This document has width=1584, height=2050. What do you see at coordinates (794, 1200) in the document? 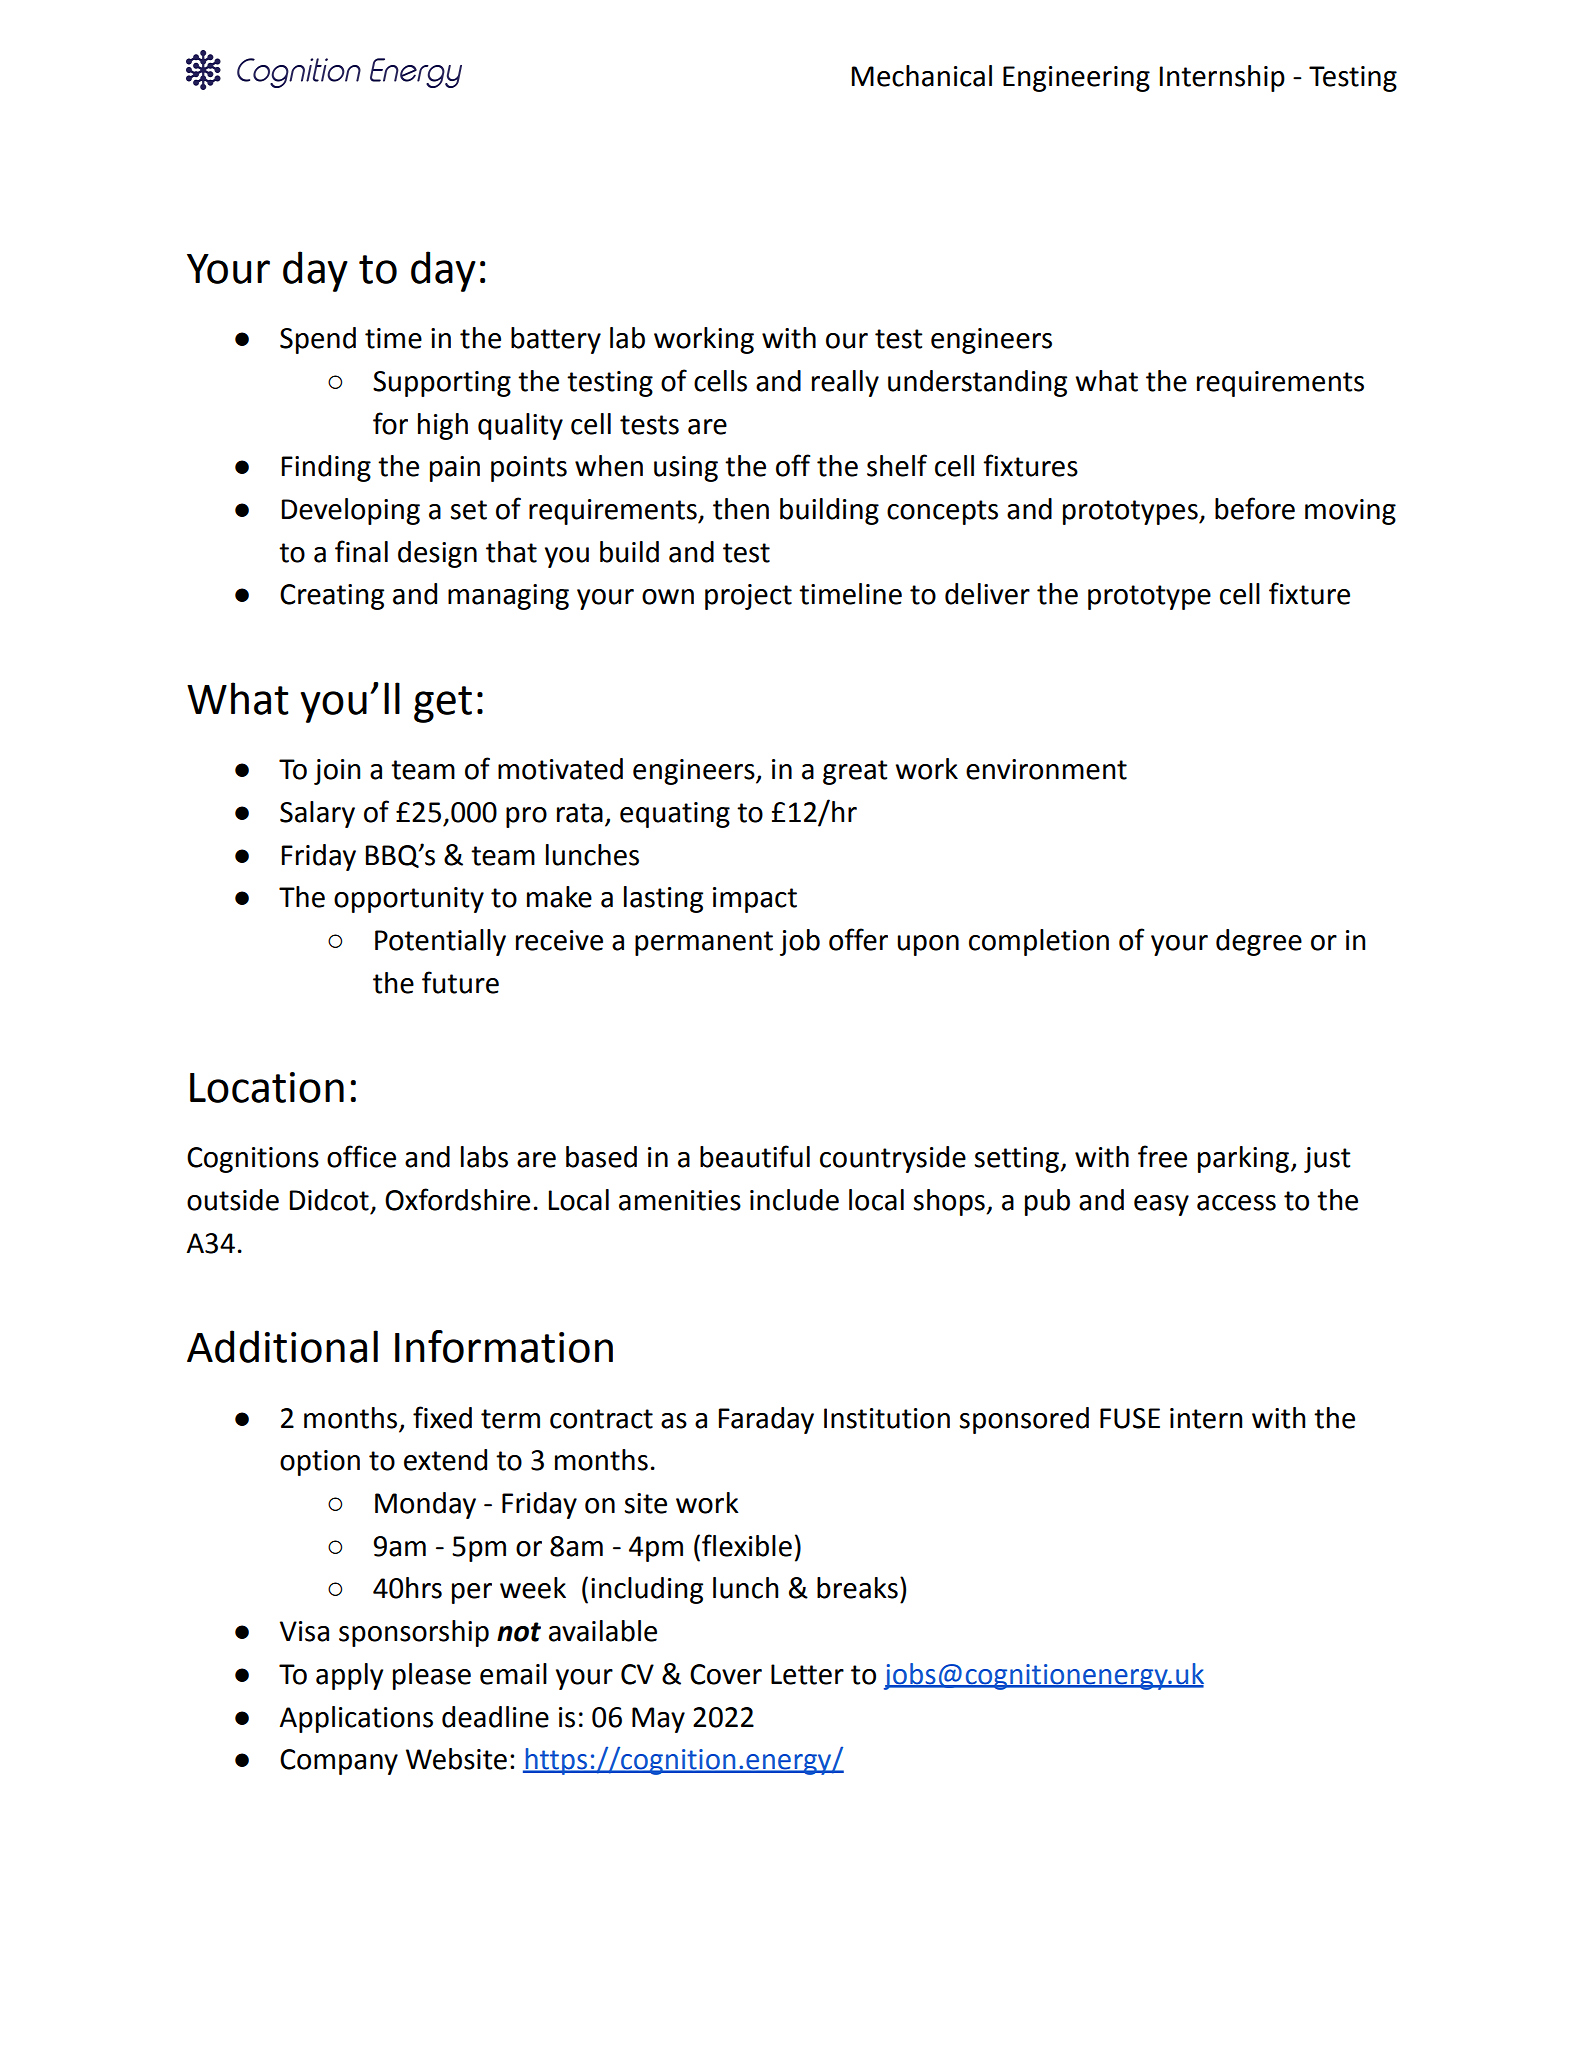
I see `include` at bounding box center [794, 1200].
